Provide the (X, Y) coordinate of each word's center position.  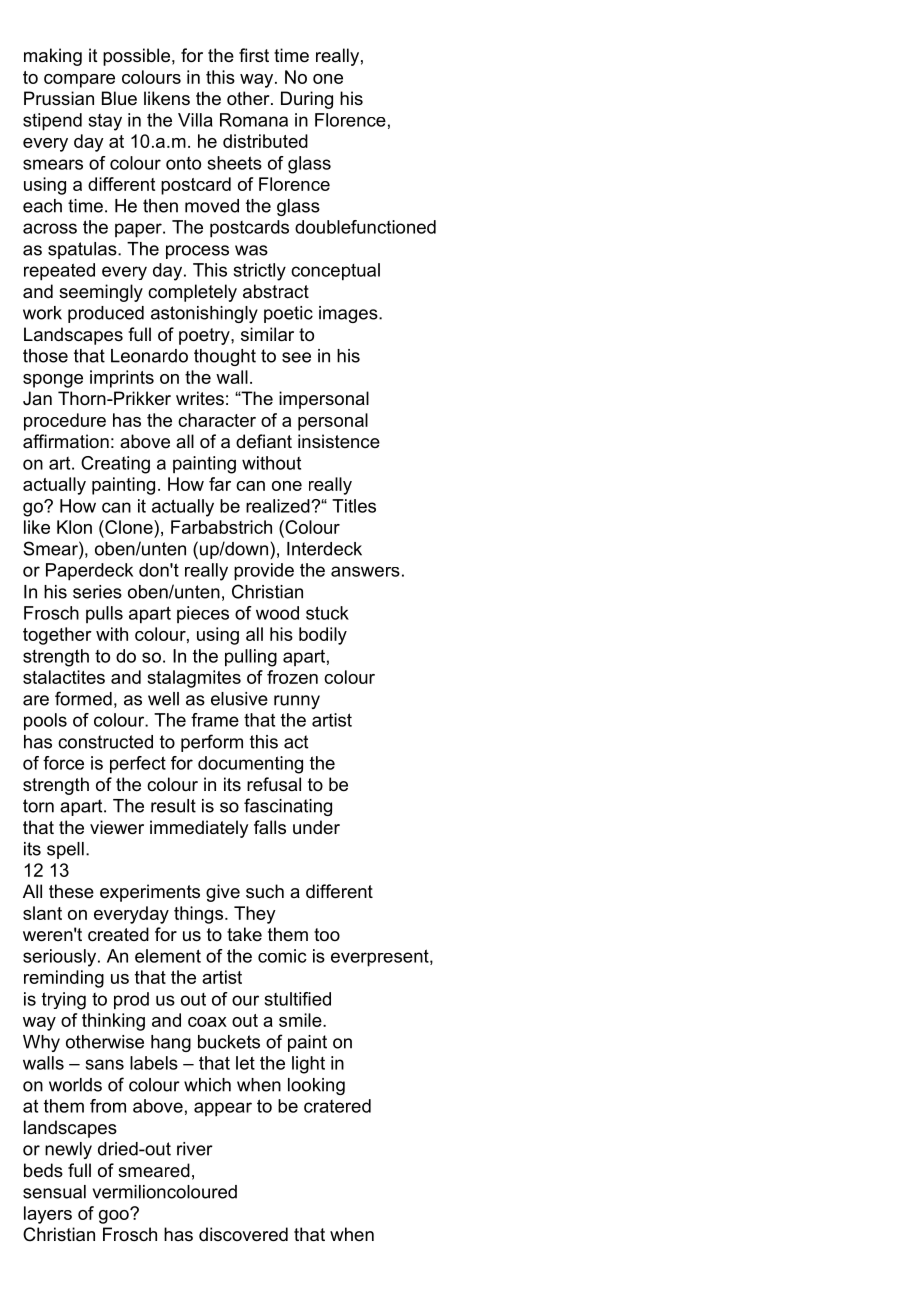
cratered (337, 1106)
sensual (54, 1192)
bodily (323, 636)
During (307, 100)
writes (200, 398)
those (45, 356)
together (57, 636)
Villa (195, 120)
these (71, 891)
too (327, 934)
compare (79, 81)
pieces (203, 614)
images (349, 314)
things (198, 915)
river (195, 1149)
